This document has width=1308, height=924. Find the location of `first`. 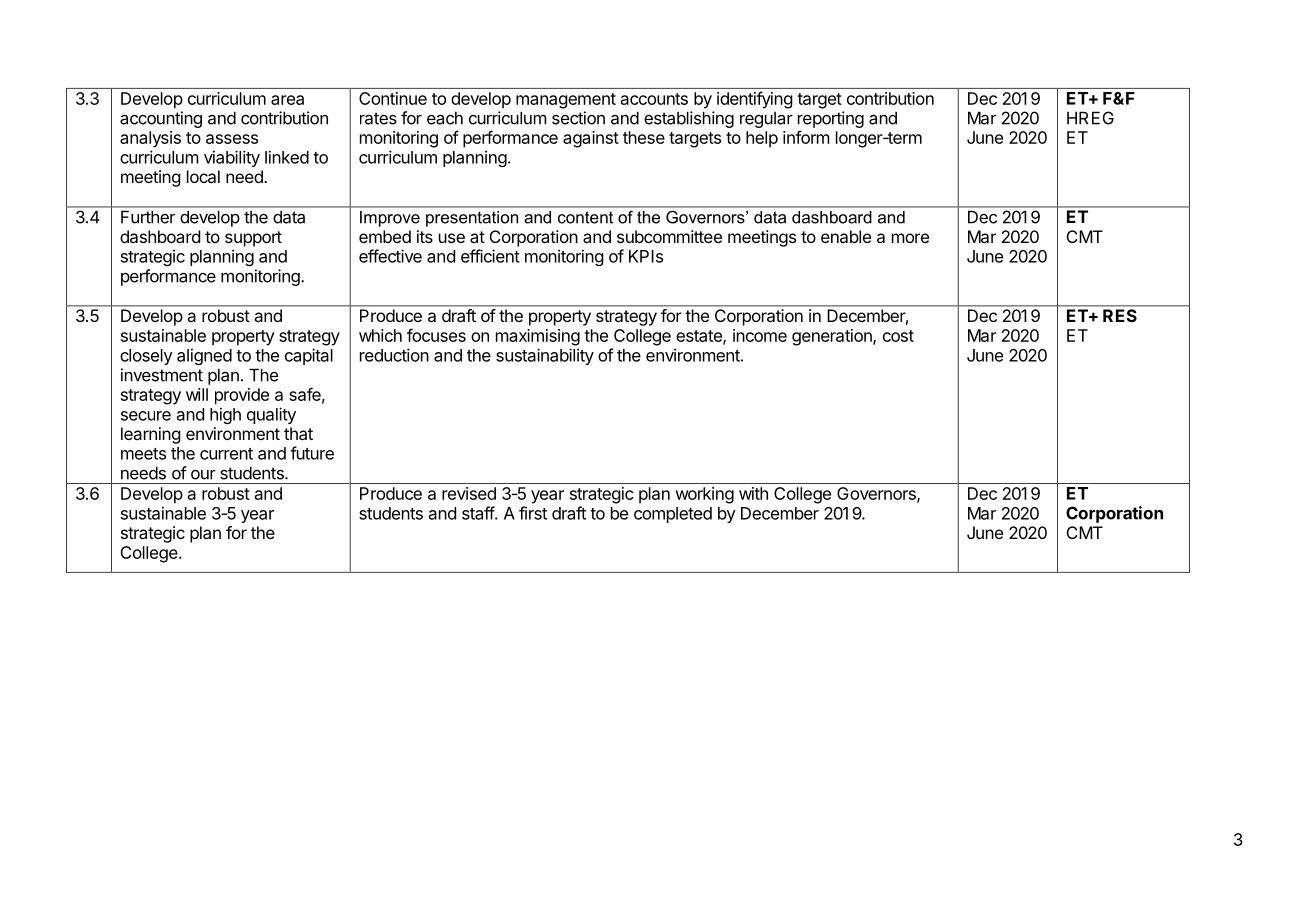

first is located at coordinates (533, 513).
